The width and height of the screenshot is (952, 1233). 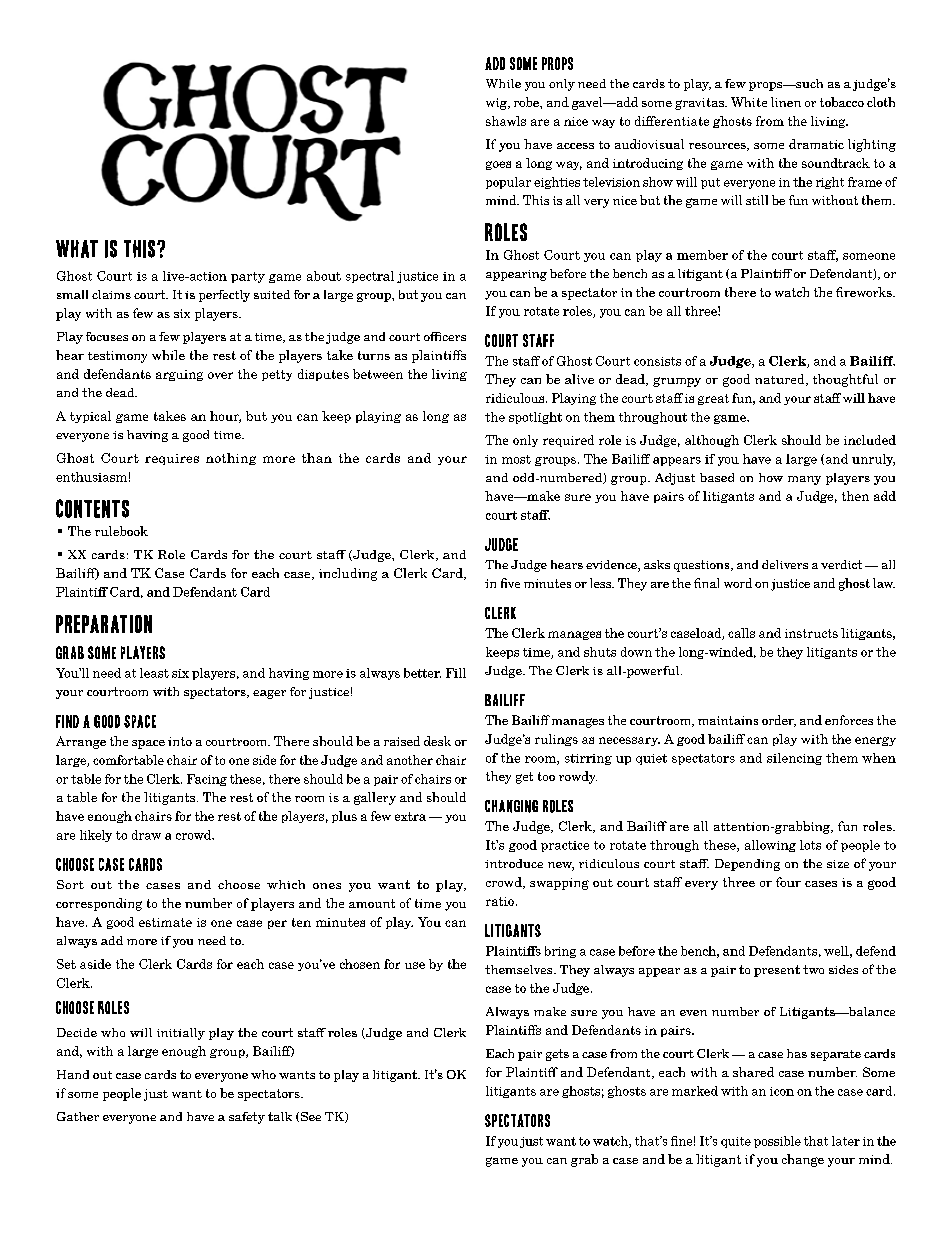 What do you see at coordinates (506, 121) in the screenshot?
I see `shawls` at bounding box center [506, 121].
